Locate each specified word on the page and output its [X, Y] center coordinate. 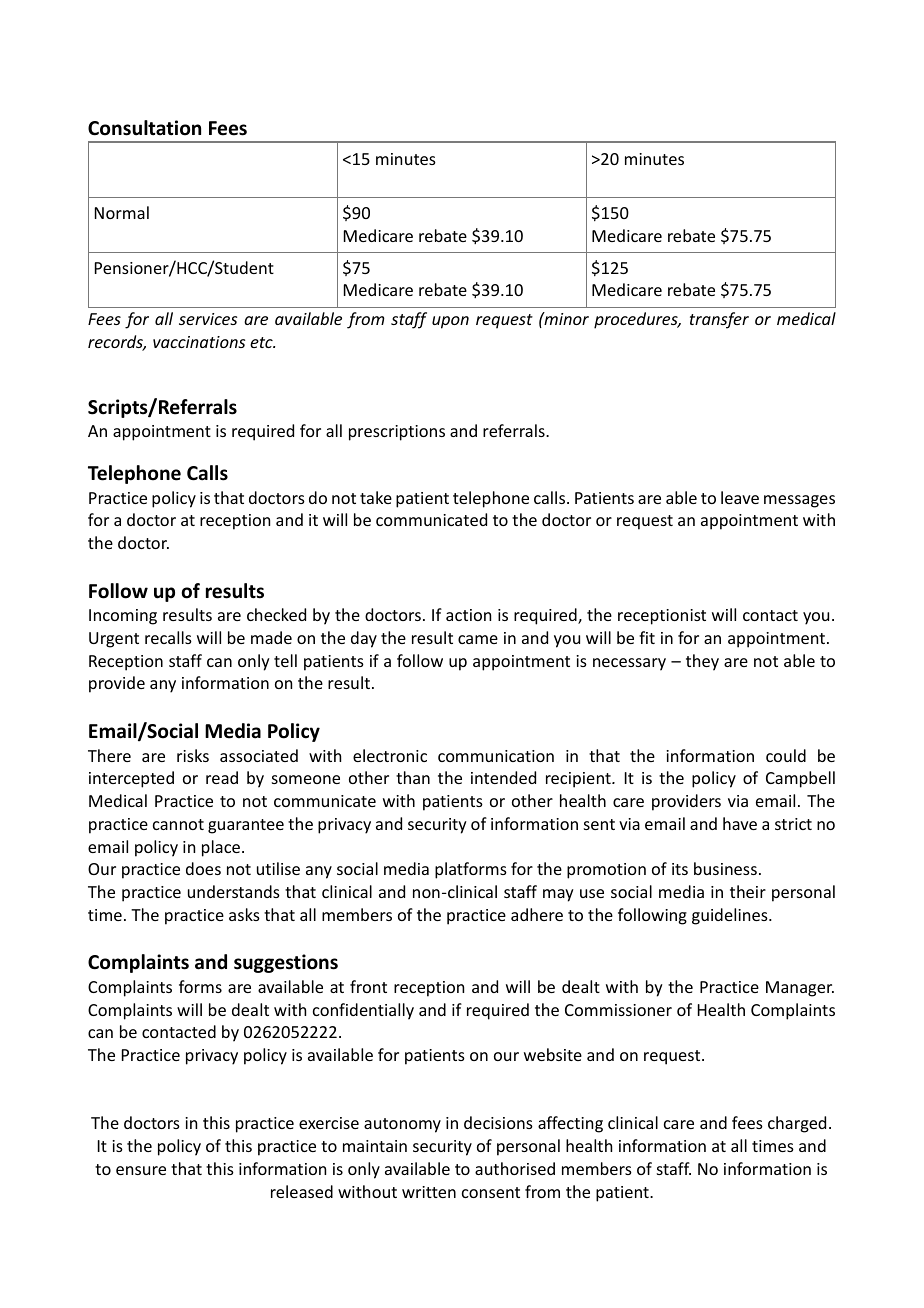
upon [450, 322]
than [413, 777]
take [376, 497]
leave [740, 497]
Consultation [144, 128]
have [740, 823]
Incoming [123, 617]
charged [797, 1124]
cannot [178, 824]
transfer [719, 320]
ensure [141, 1170]
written [429, 1192]
